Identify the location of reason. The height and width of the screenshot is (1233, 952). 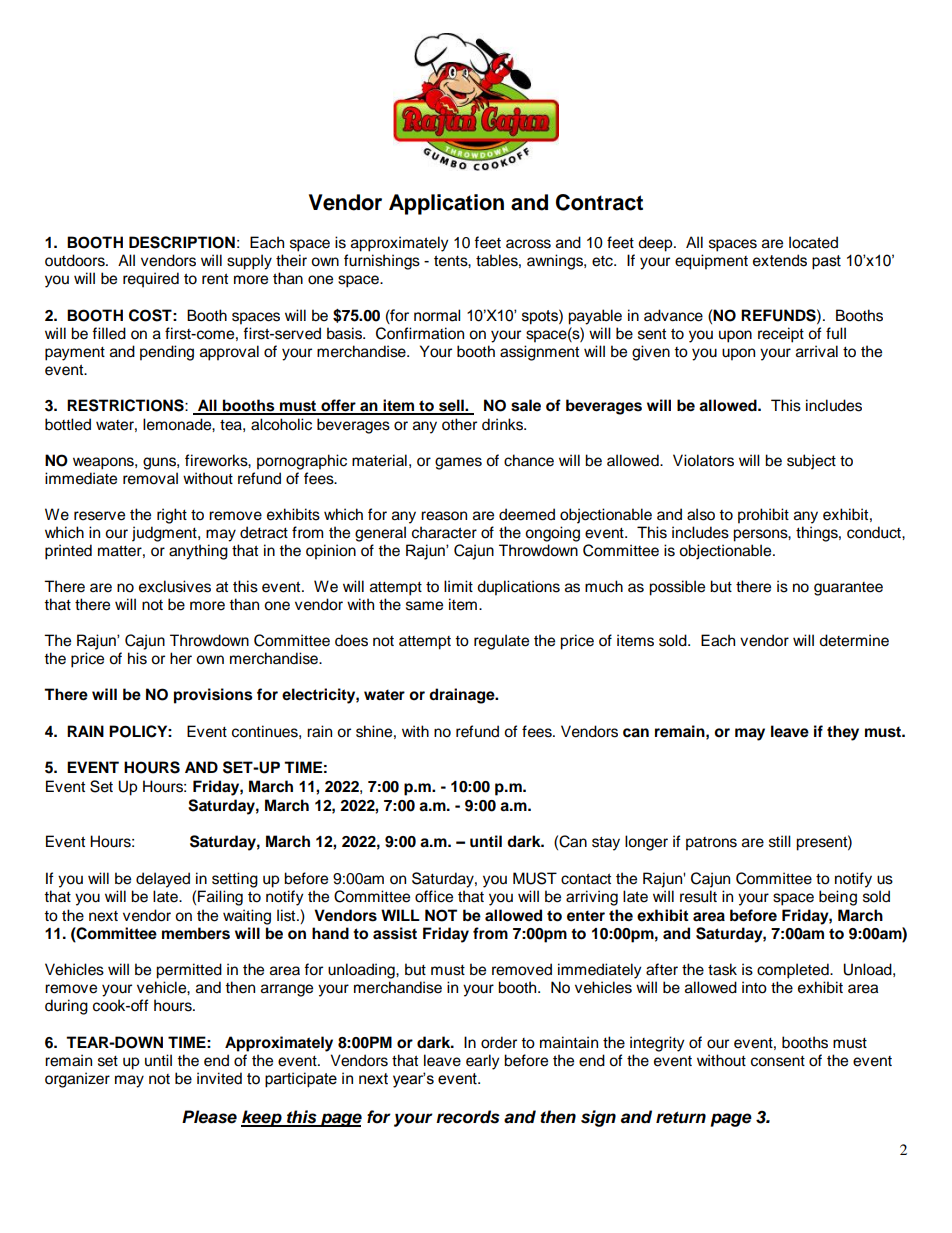
(444, 516).
